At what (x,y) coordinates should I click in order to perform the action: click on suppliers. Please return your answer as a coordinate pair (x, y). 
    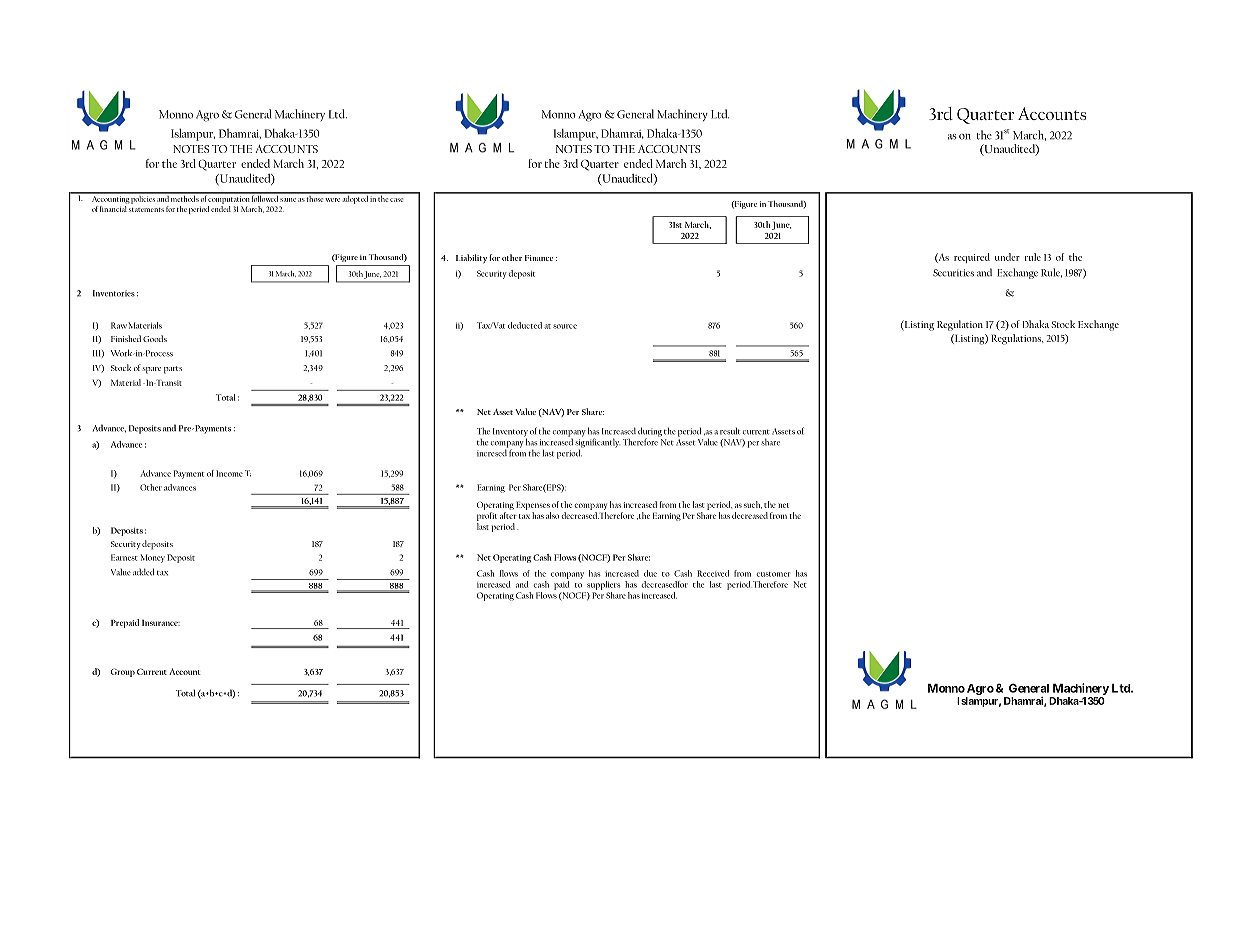
    Looking at the image, I should click on (603, 585).
